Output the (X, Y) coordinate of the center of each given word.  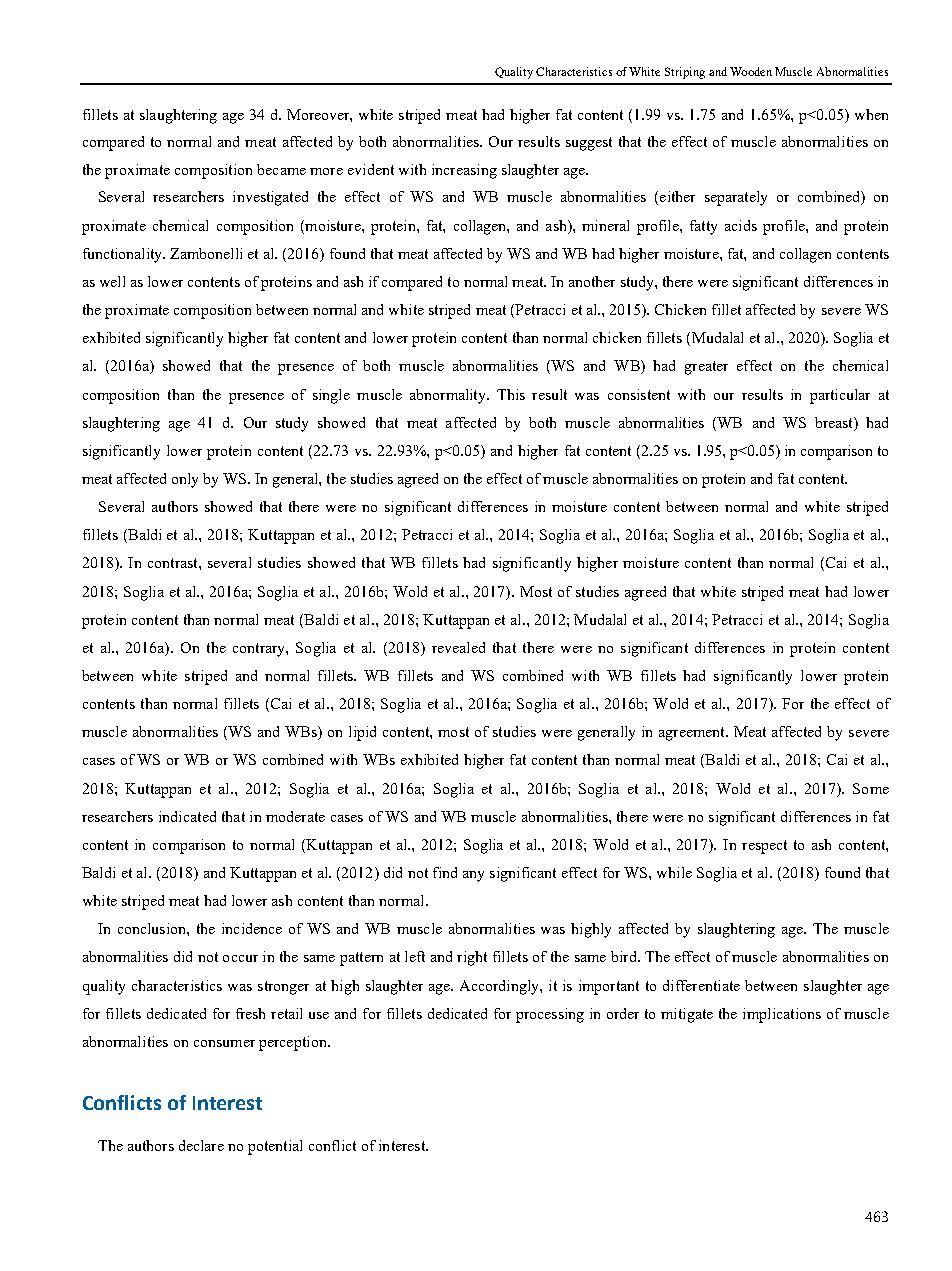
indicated (187, 816)
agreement (693, 734)
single (331, 396)
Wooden (751, 71)
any (473, 876)
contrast (174, 563)
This (511, 394)
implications (782, 1015)
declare (201, 1145)
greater (706, 368)
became (281, 169)
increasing (464, 171)
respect (764, 847)
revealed (458, 647)
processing (550, 1015)
